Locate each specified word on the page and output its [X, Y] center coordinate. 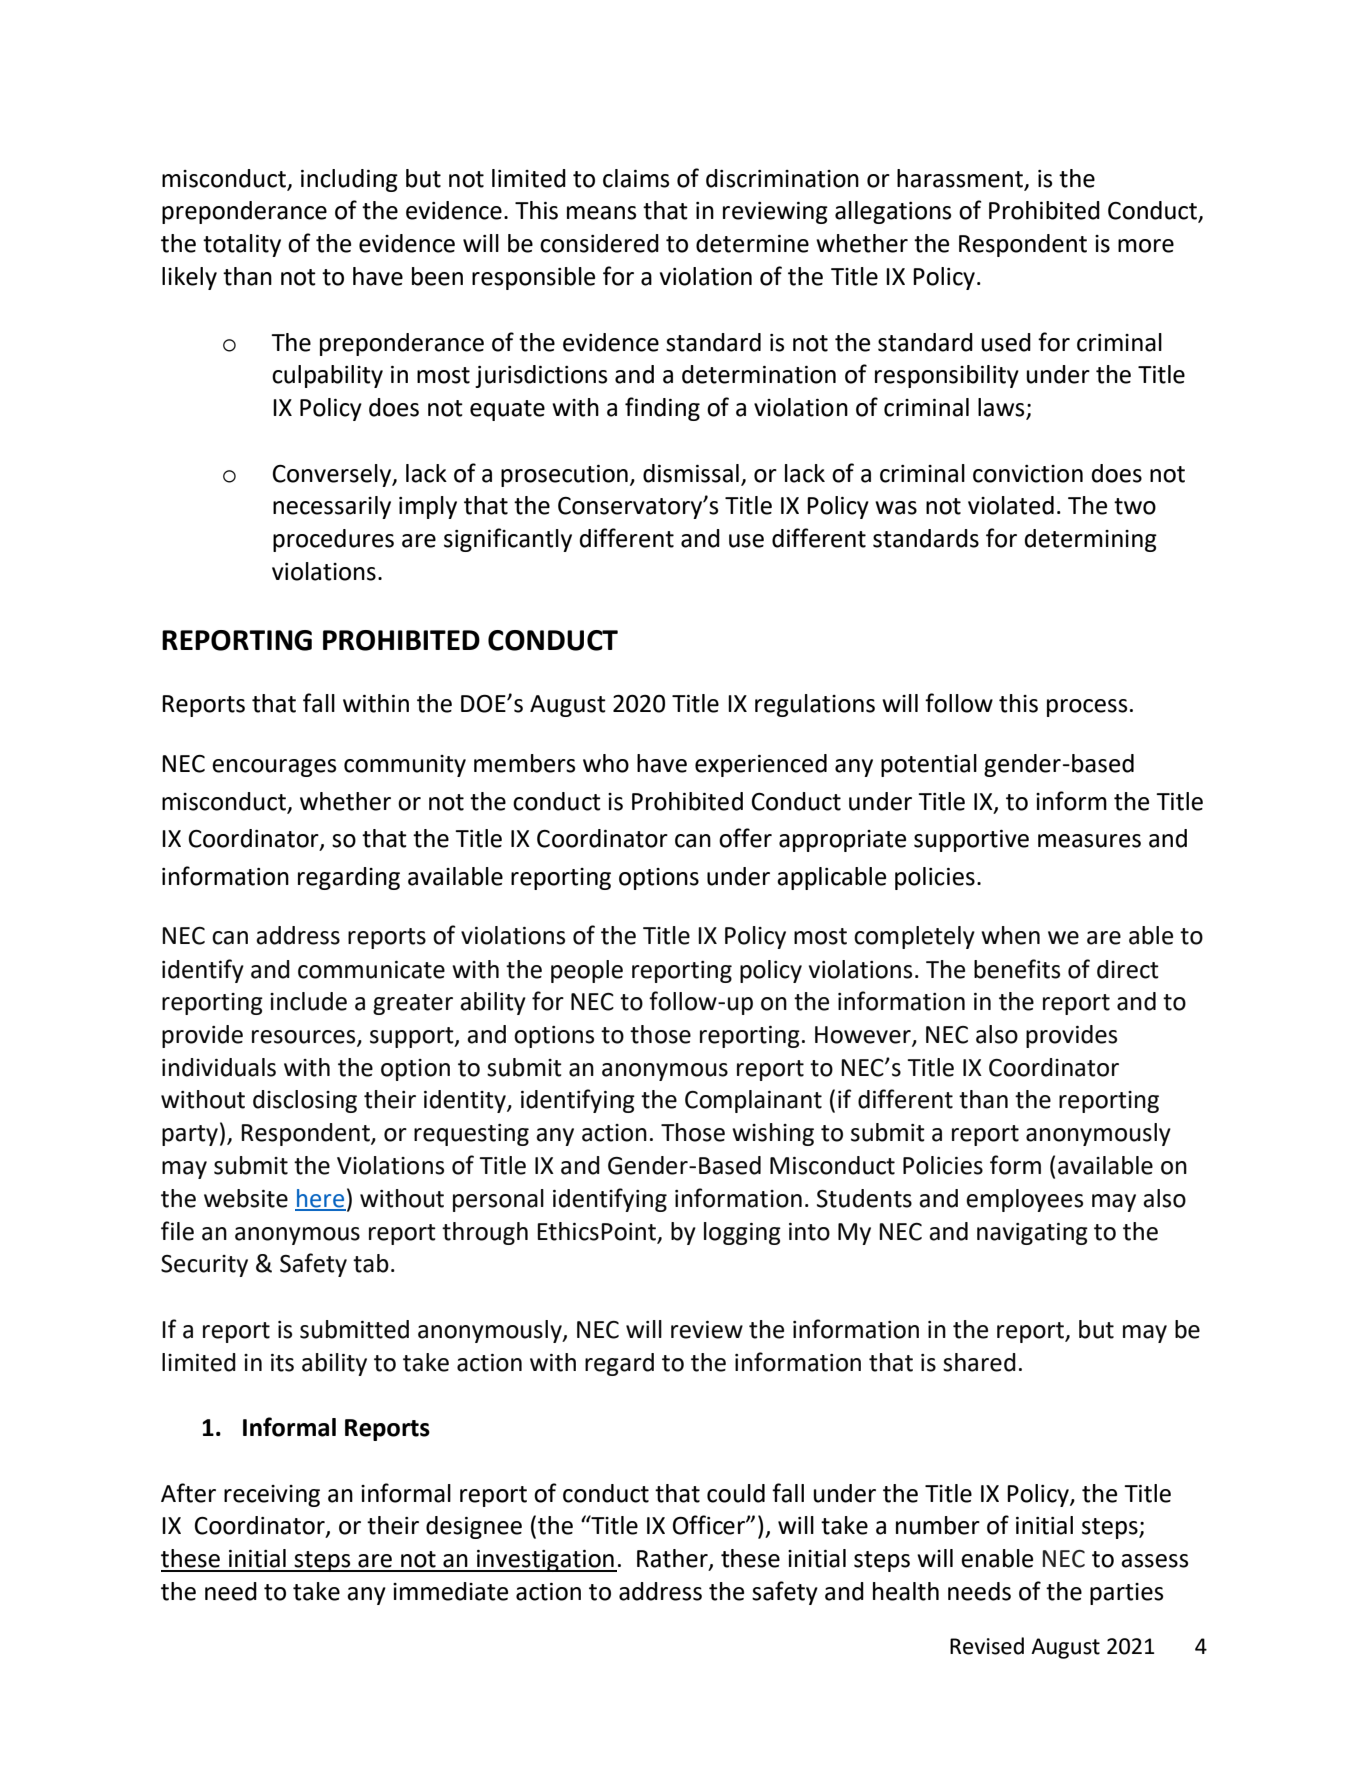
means [601, 213]
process [1087, 708]
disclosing [305, 1101]
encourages [274, 768]
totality [242, 245]
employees [1024, 1200]
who [606, 763]
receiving [272, 1496]
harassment [961, 179]
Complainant [753, 1101]
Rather [673, 1559]
